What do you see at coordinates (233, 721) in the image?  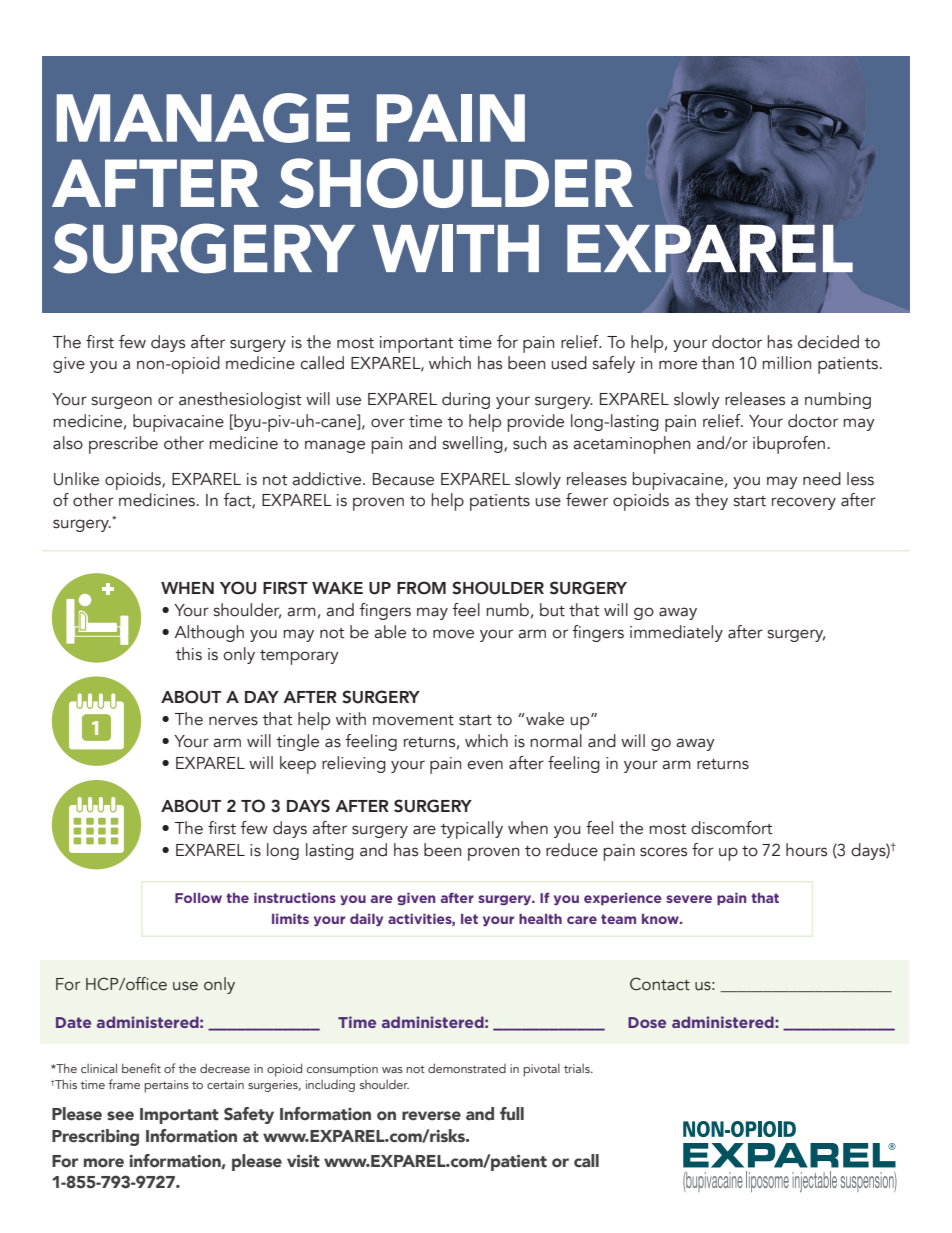 I see `nerves` at bounding box center [233, 721].
